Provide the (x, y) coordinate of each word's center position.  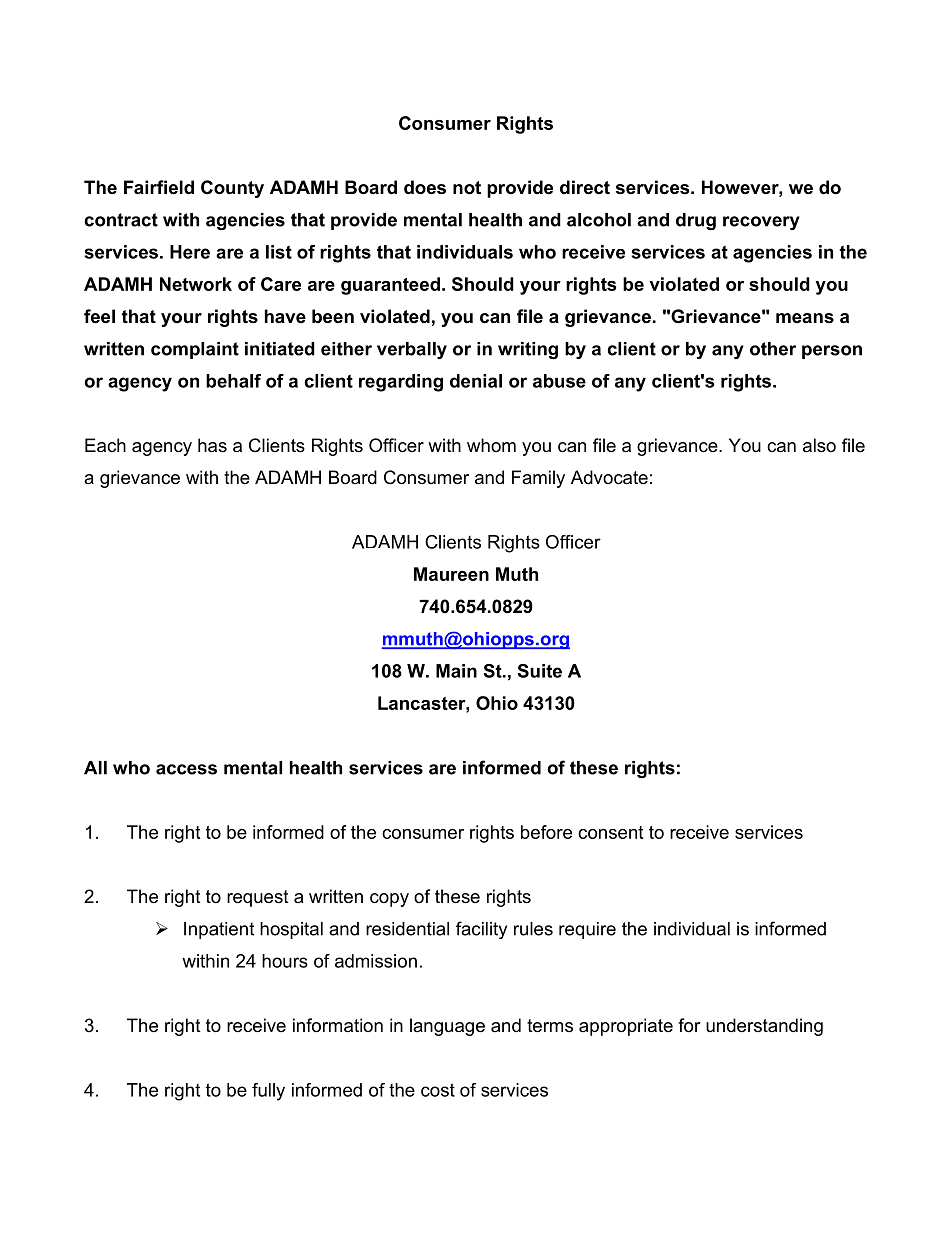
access (186, 769)
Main (456, 671)
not (467, 188)
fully (268, 1092)
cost (438, 1090)
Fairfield (159, 187)
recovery (761, 223)
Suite (539, 671)
